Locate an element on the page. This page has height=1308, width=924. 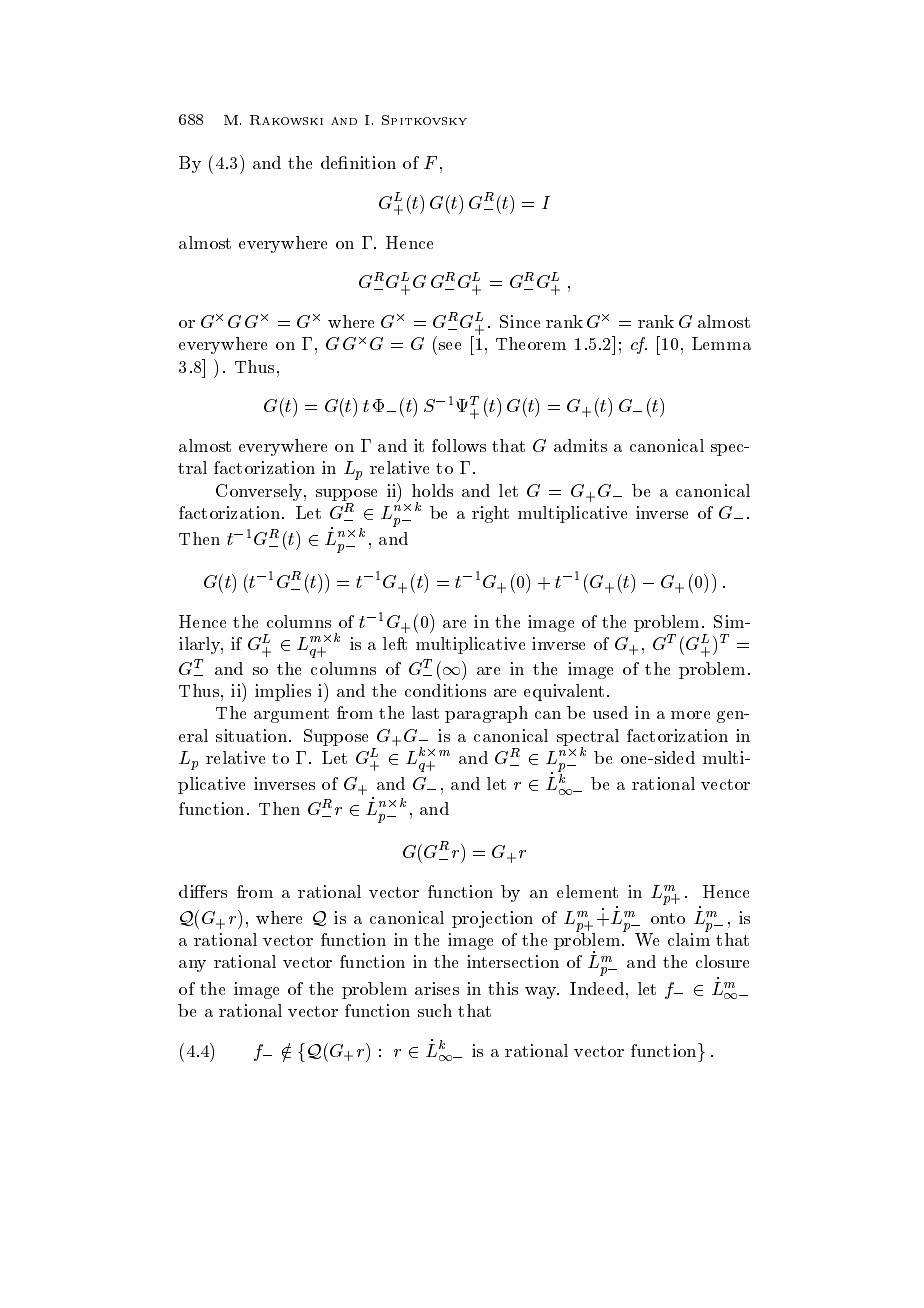
Indeed is located at coordinates (597, 988).
